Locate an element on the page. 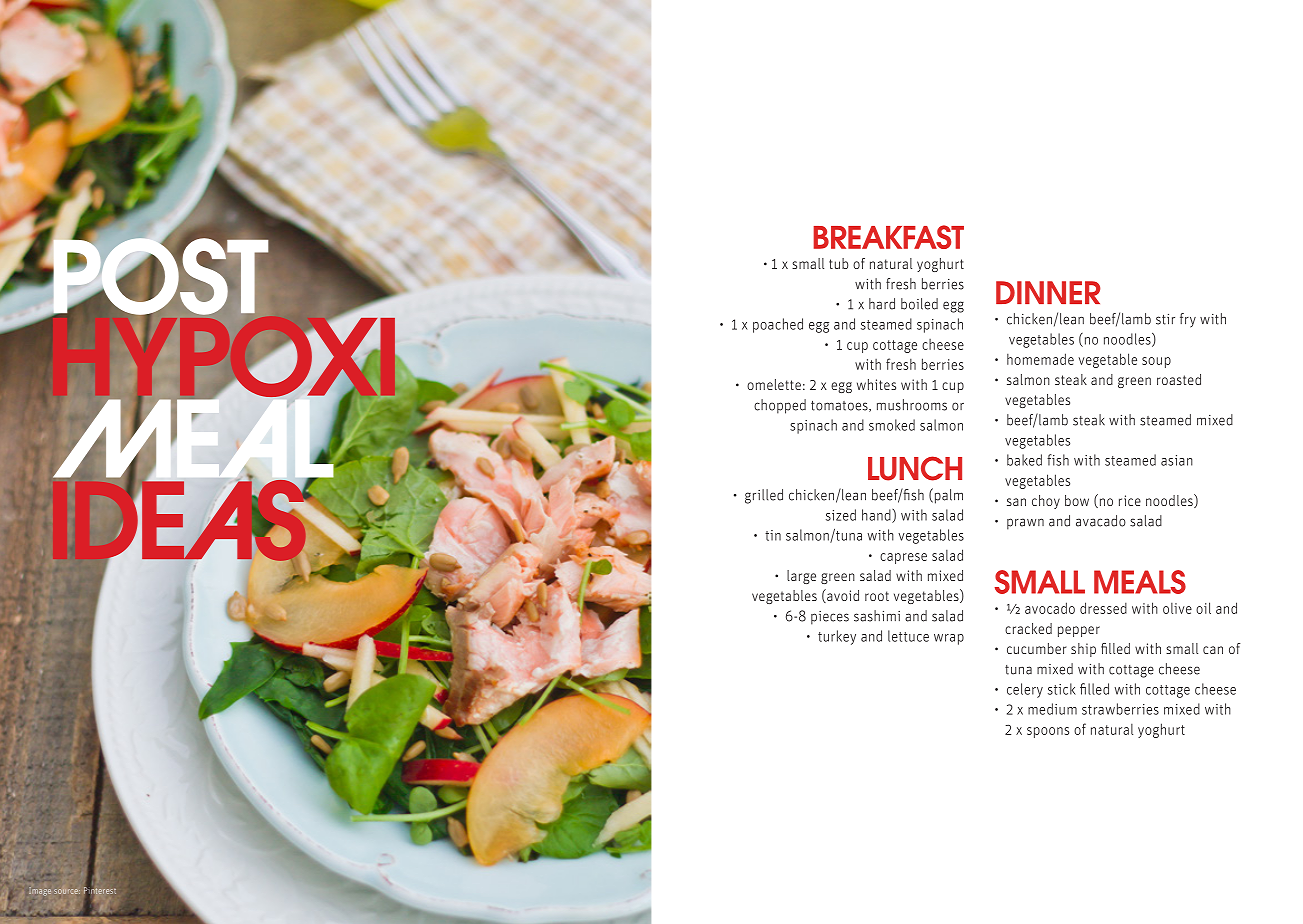  MEALS is located at coordinates (1140, 582).
